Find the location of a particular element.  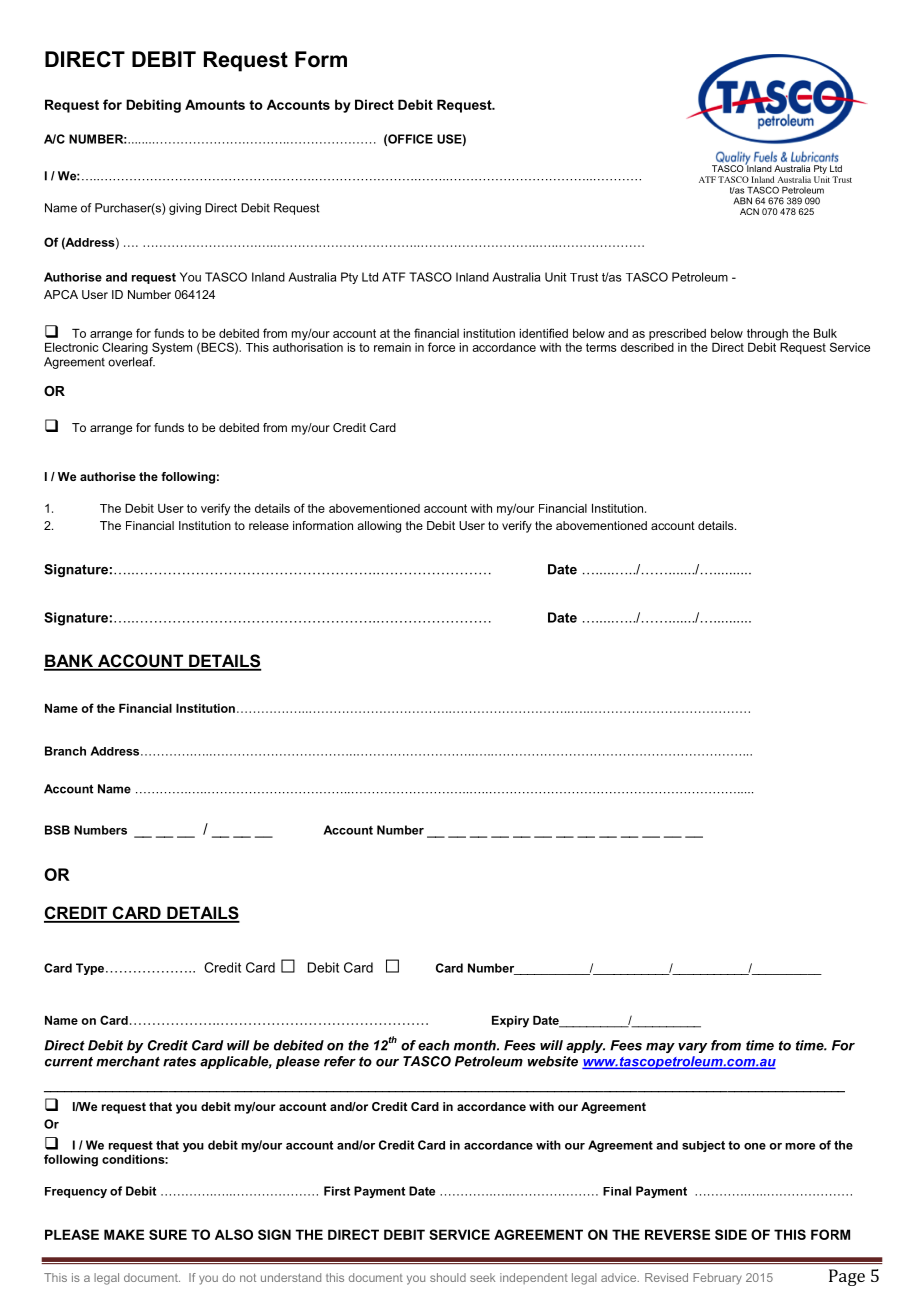

Amounts is located at coordinates (215, 104).
